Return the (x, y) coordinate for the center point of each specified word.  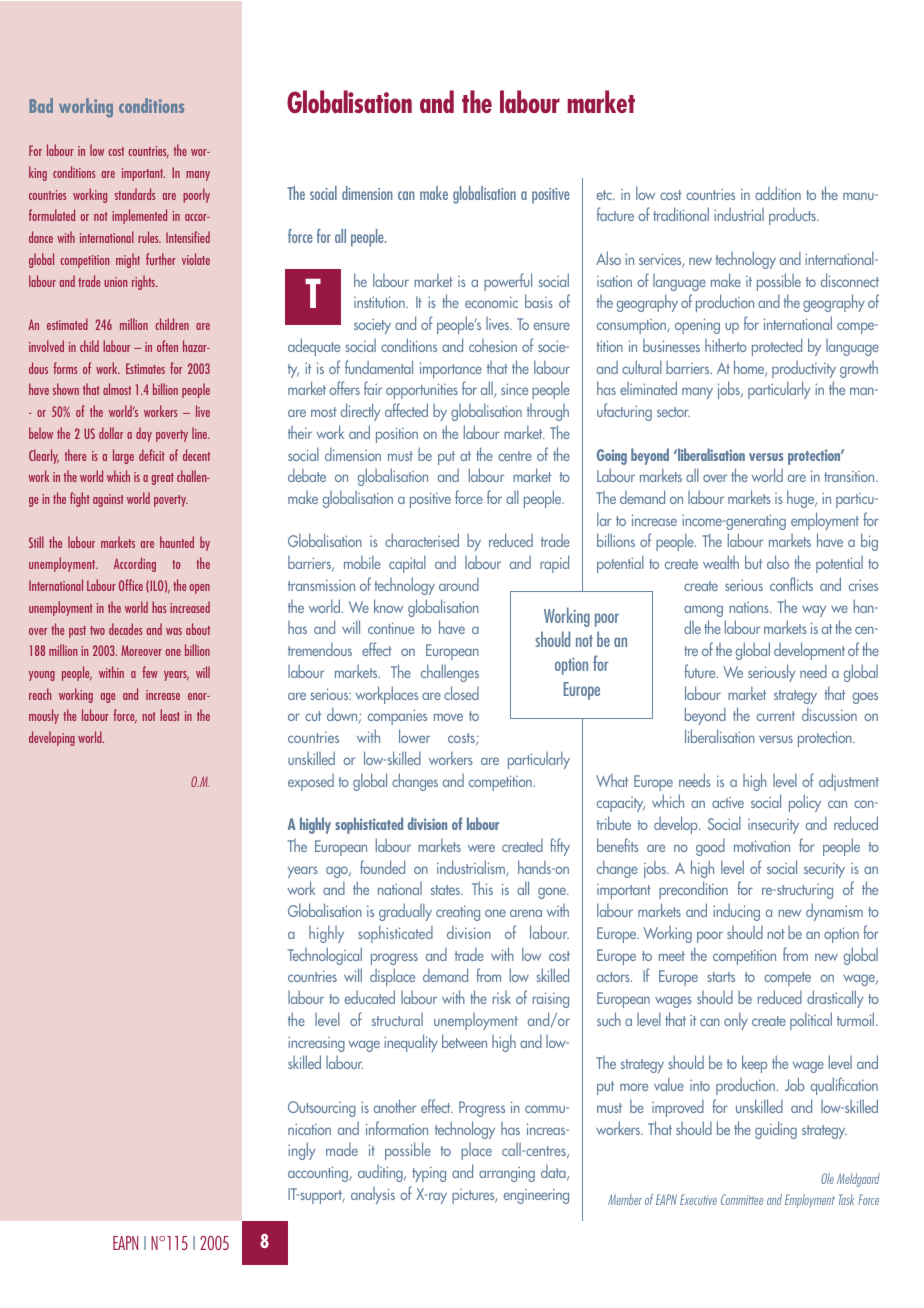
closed (461, 693)
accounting (319, 1174)
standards (135, 194)
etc (605, 195)
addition (778, 193)
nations (750, 607)
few (150, 672)
